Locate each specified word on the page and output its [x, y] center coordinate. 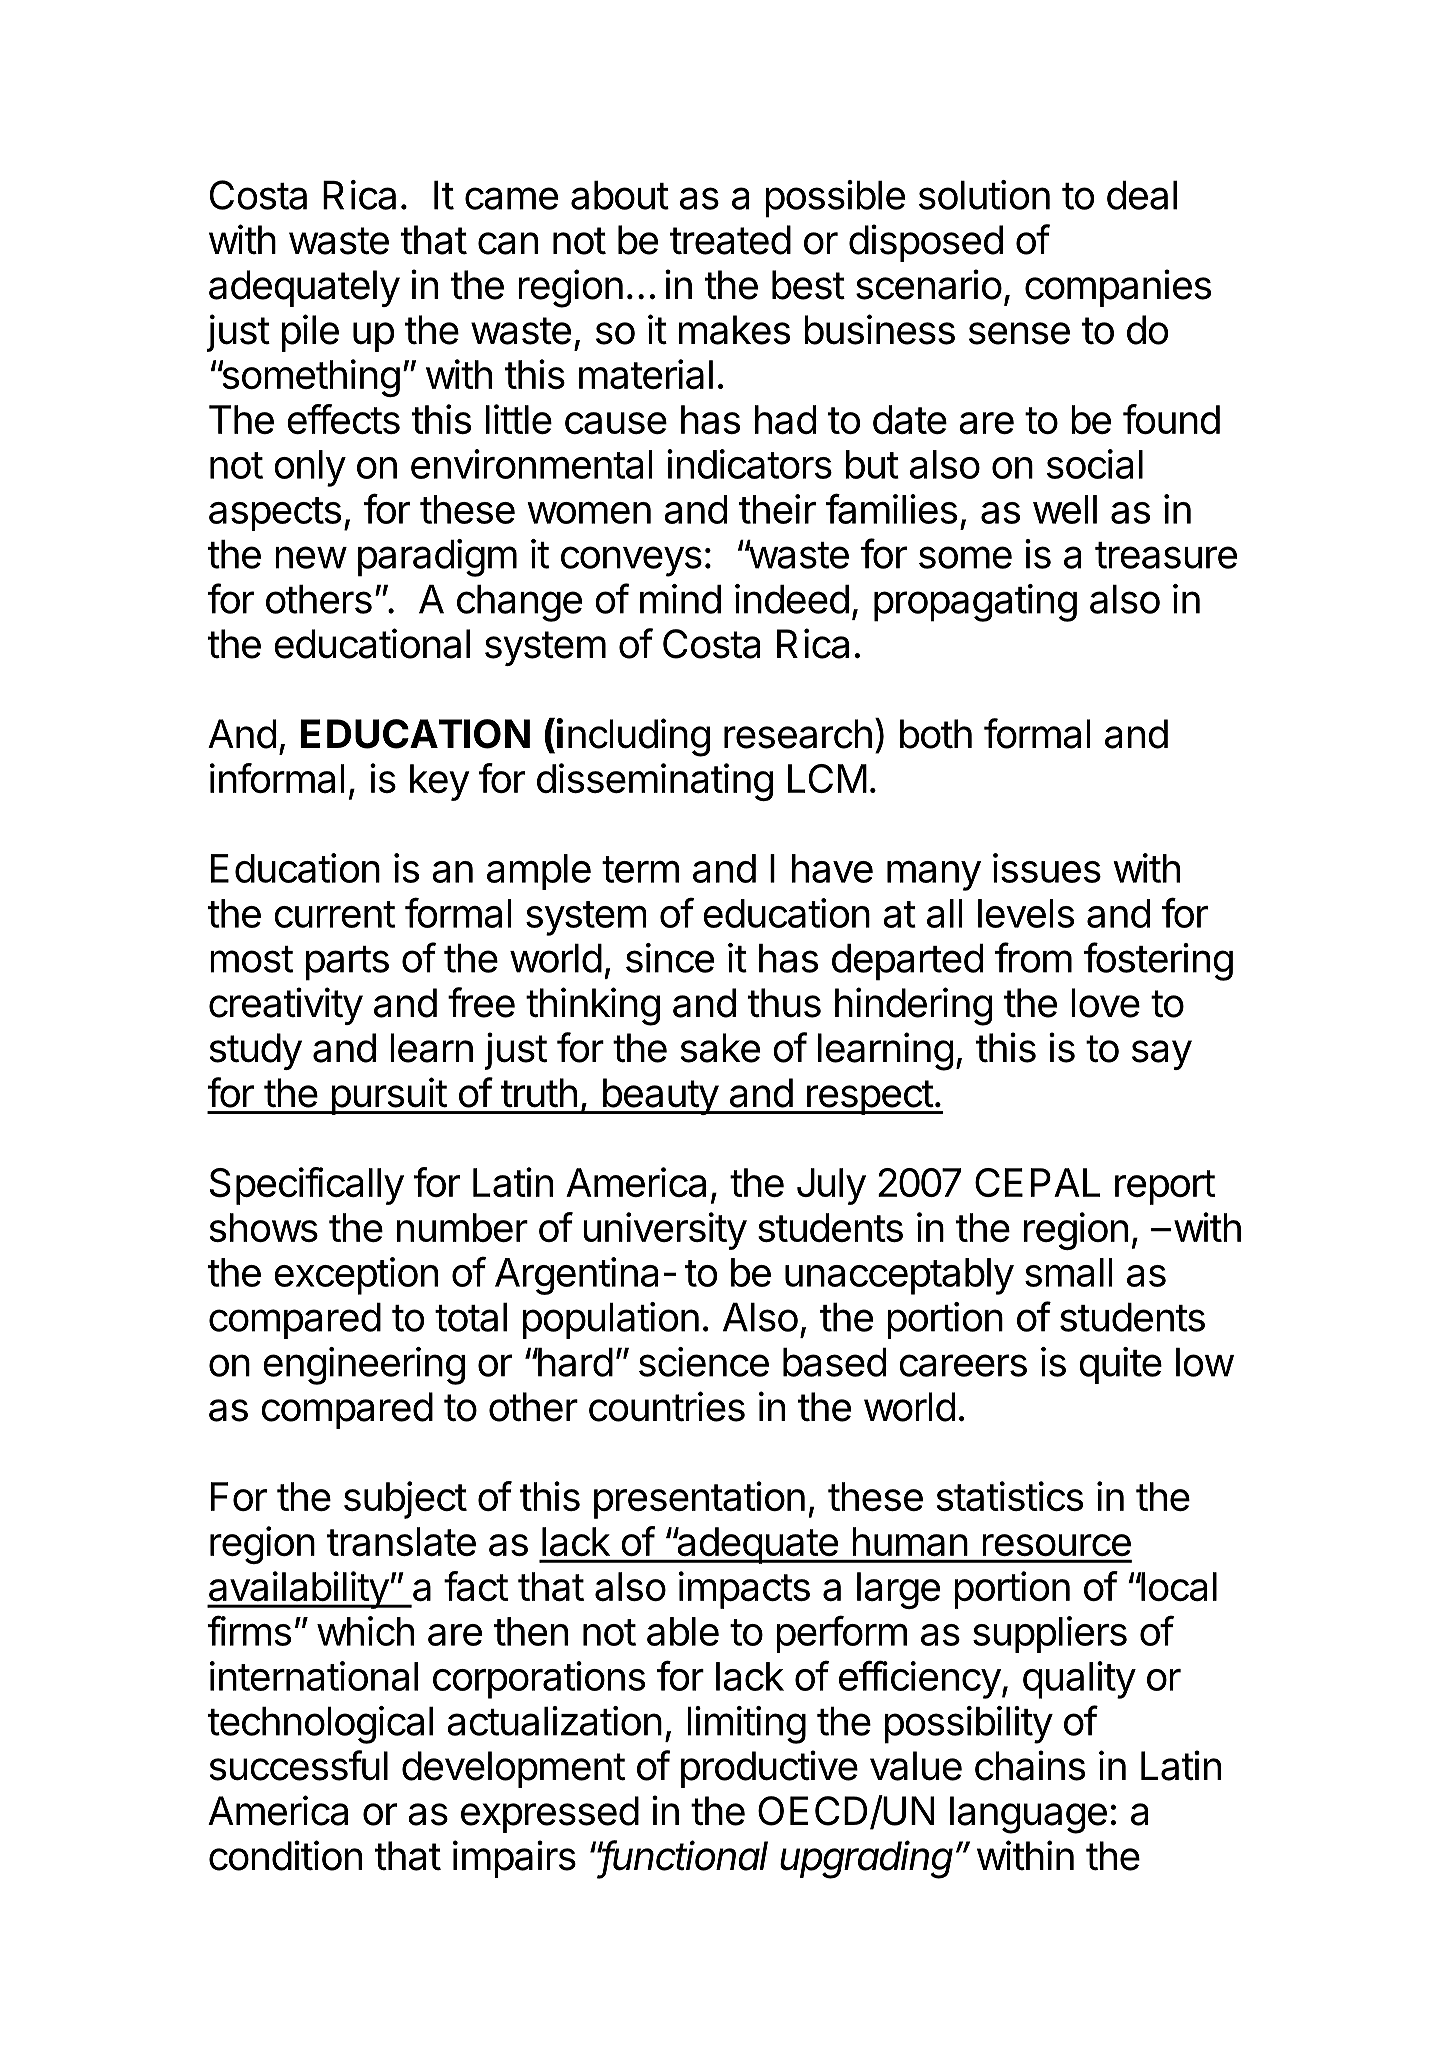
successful [299, 1765]
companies [1118, 288]
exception [356, 1276]
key [439, 782]
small [1069, 1272]
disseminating [655, 782]
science [704, 1362]
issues [1047, 868]
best [808, 285]
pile [310, 333]
